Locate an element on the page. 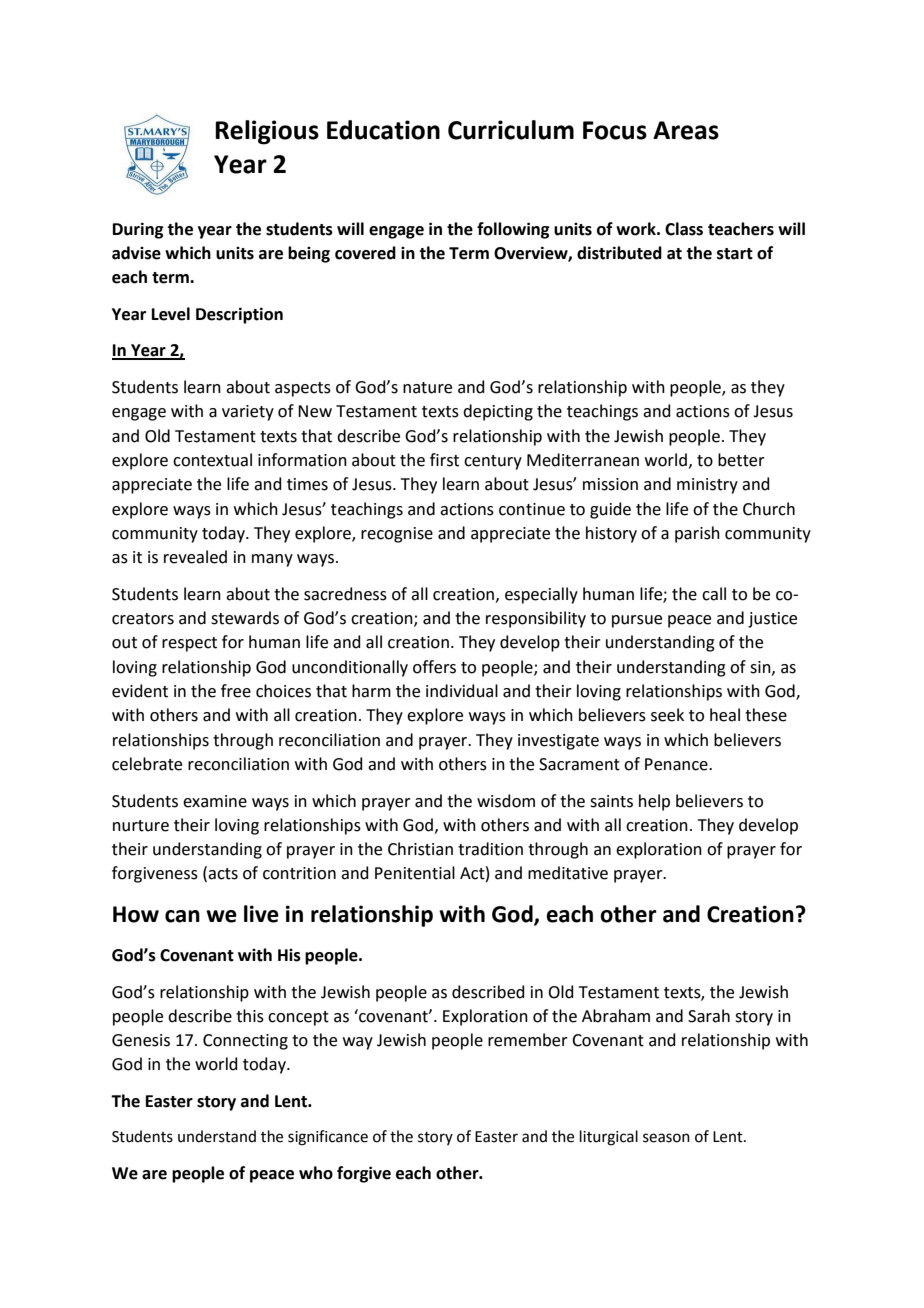 This image has width=924, height=1308. ministry is located at coordinates (707, 486).
